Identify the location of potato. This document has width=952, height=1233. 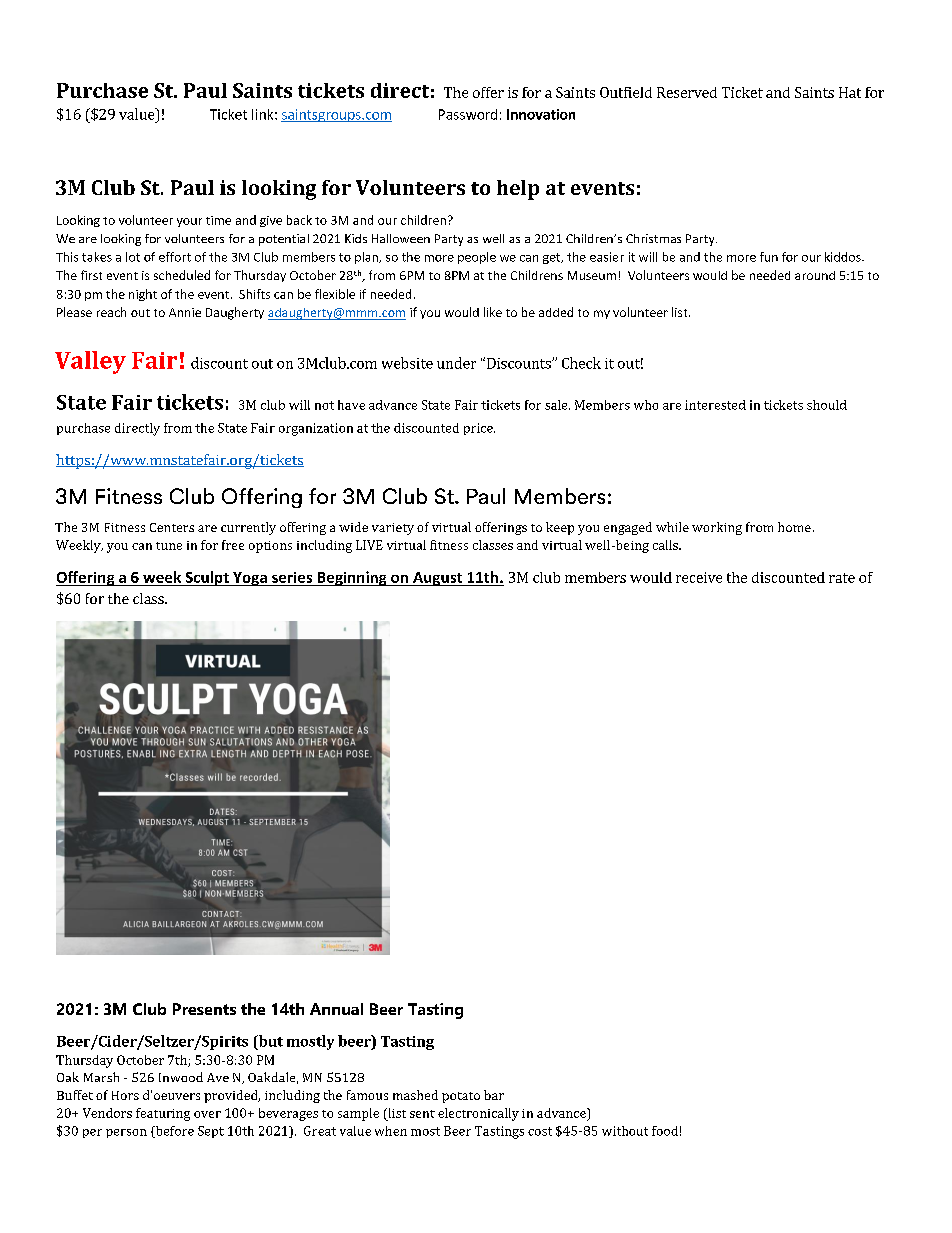
(461, 1097).
